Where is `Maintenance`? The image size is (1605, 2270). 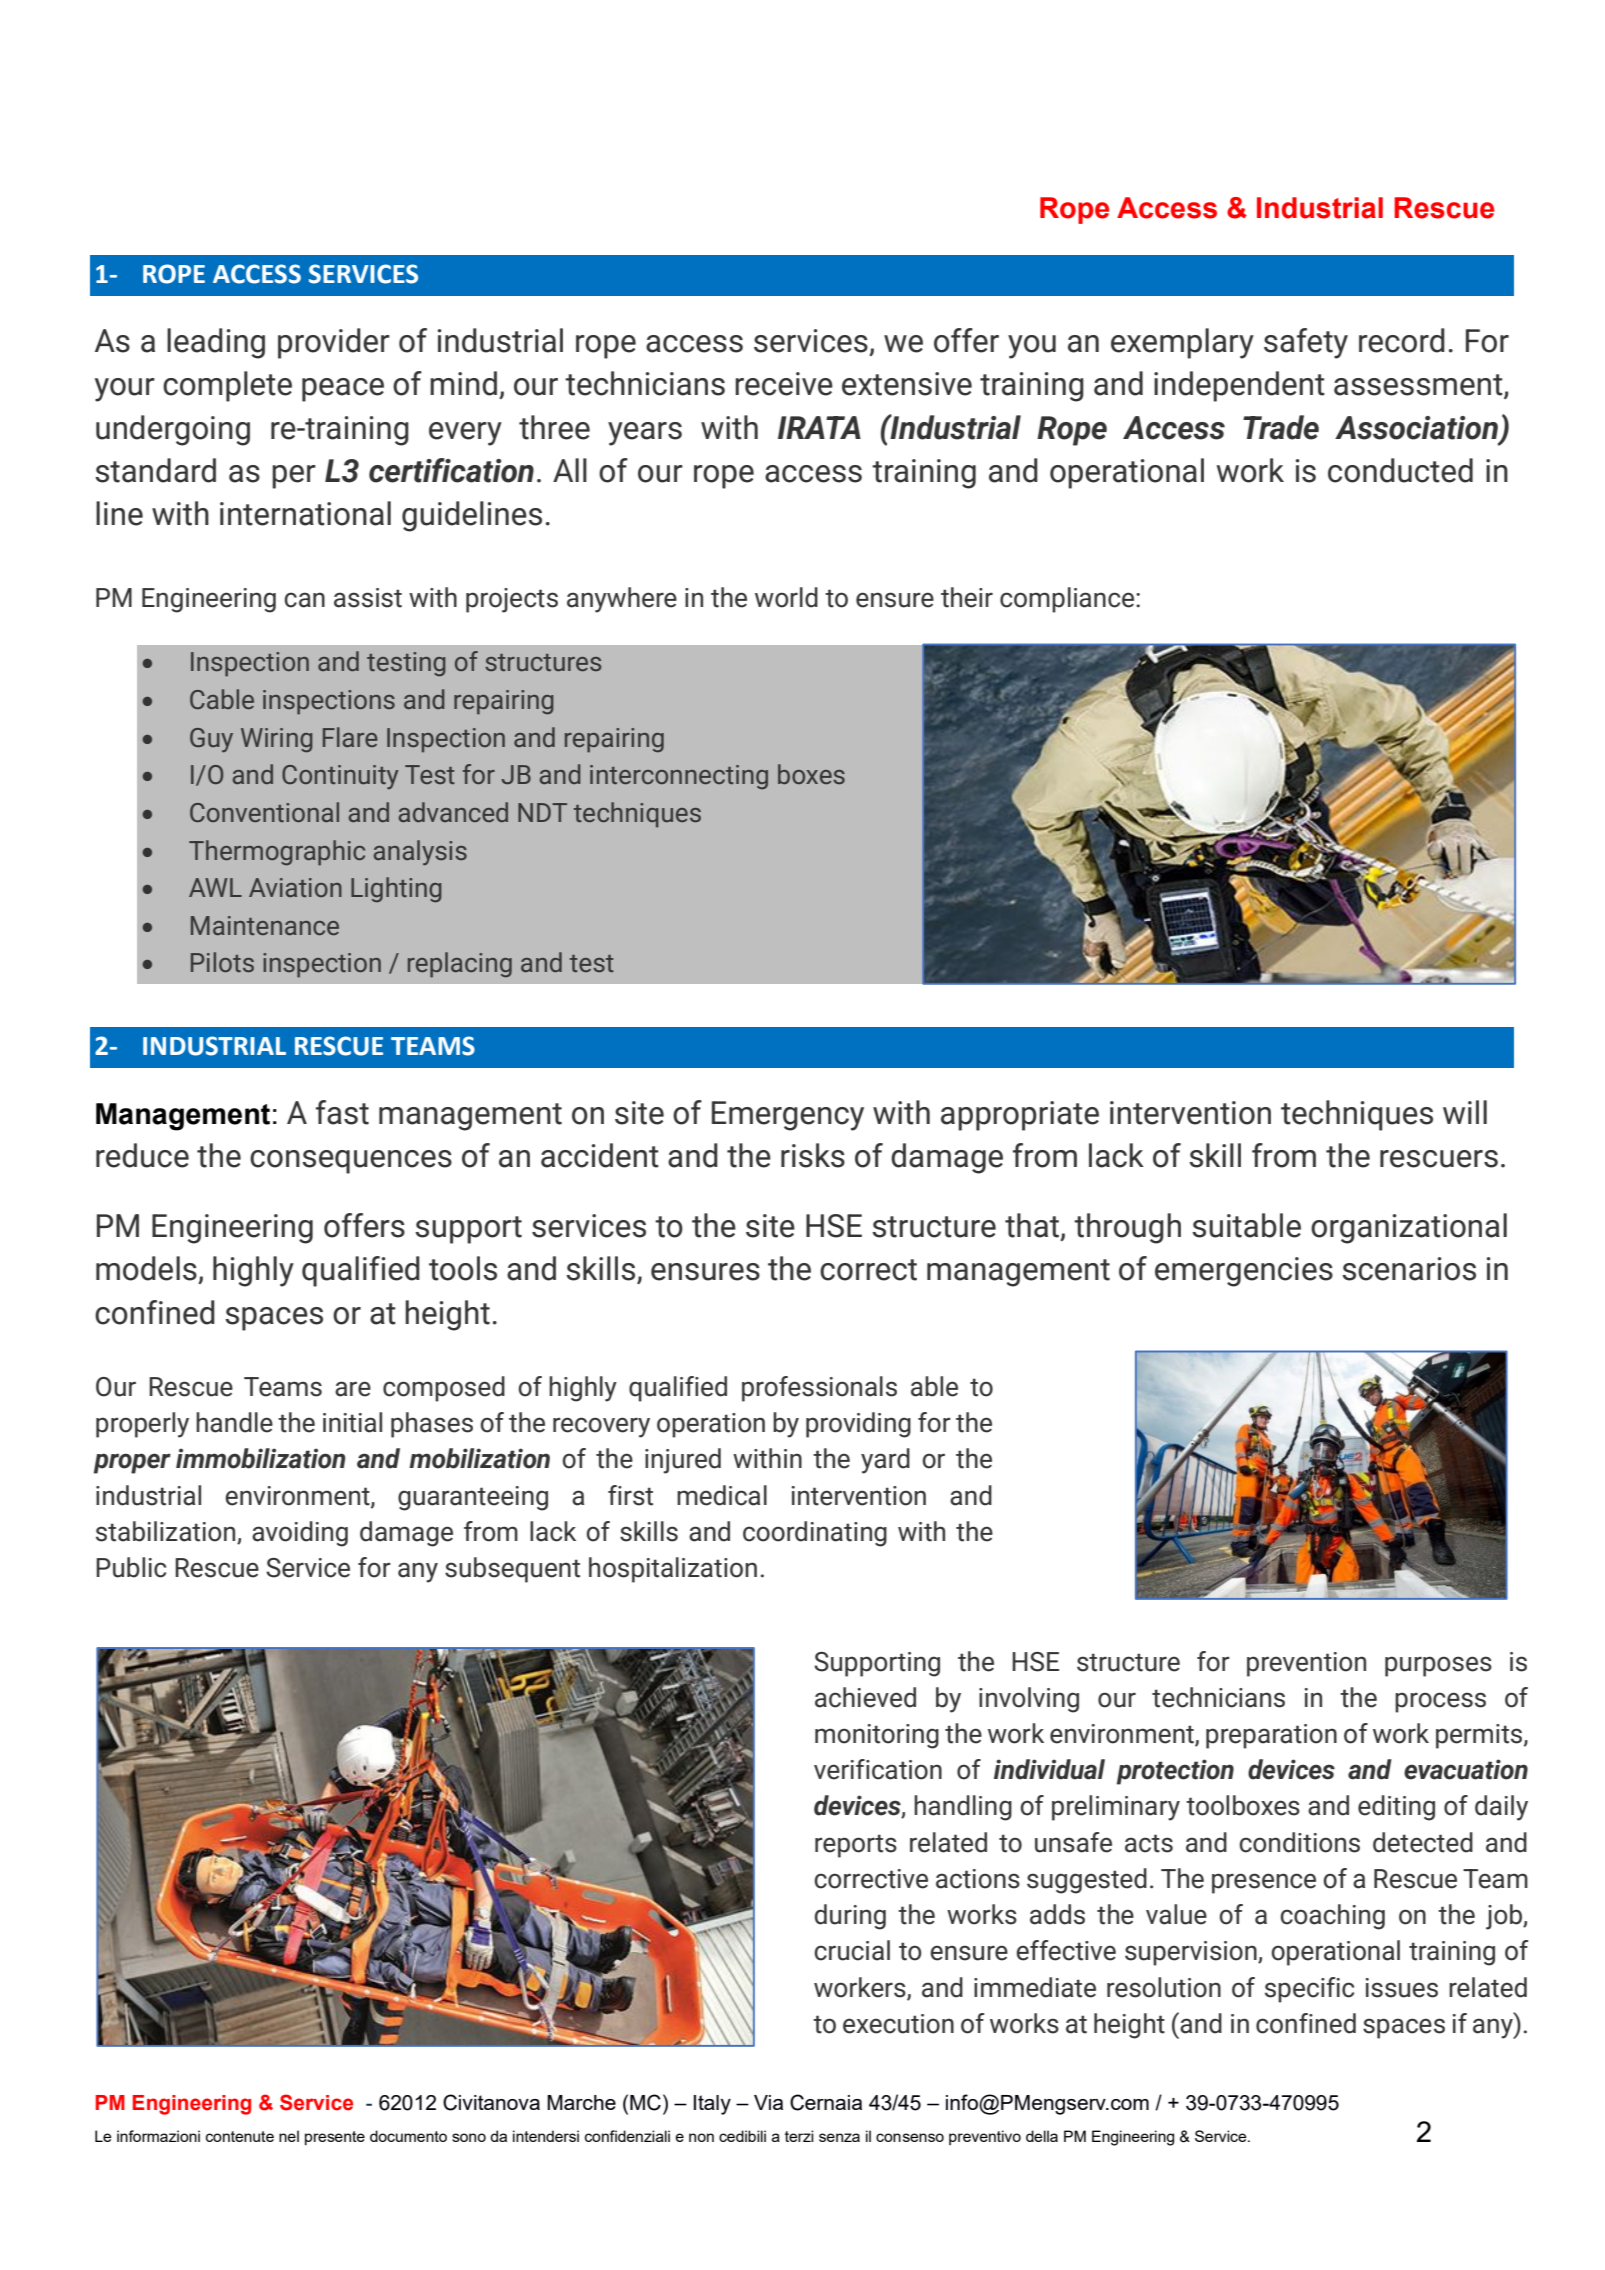
Maintenance is located at coordinates (265, 925).
